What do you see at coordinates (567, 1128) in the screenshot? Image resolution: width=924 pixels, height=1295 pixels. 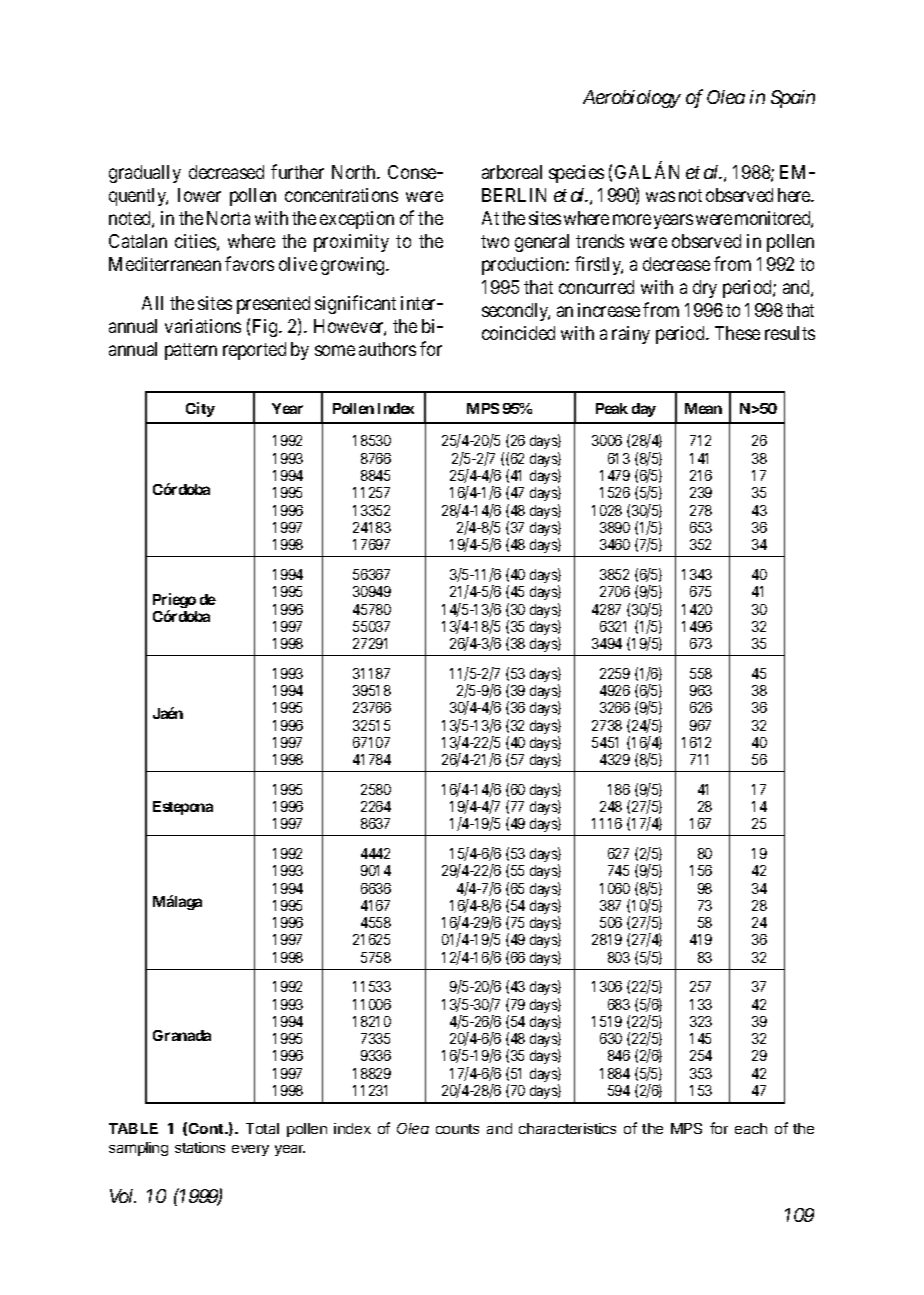 I see `characteristics` at bounding box center [567, 1128].
